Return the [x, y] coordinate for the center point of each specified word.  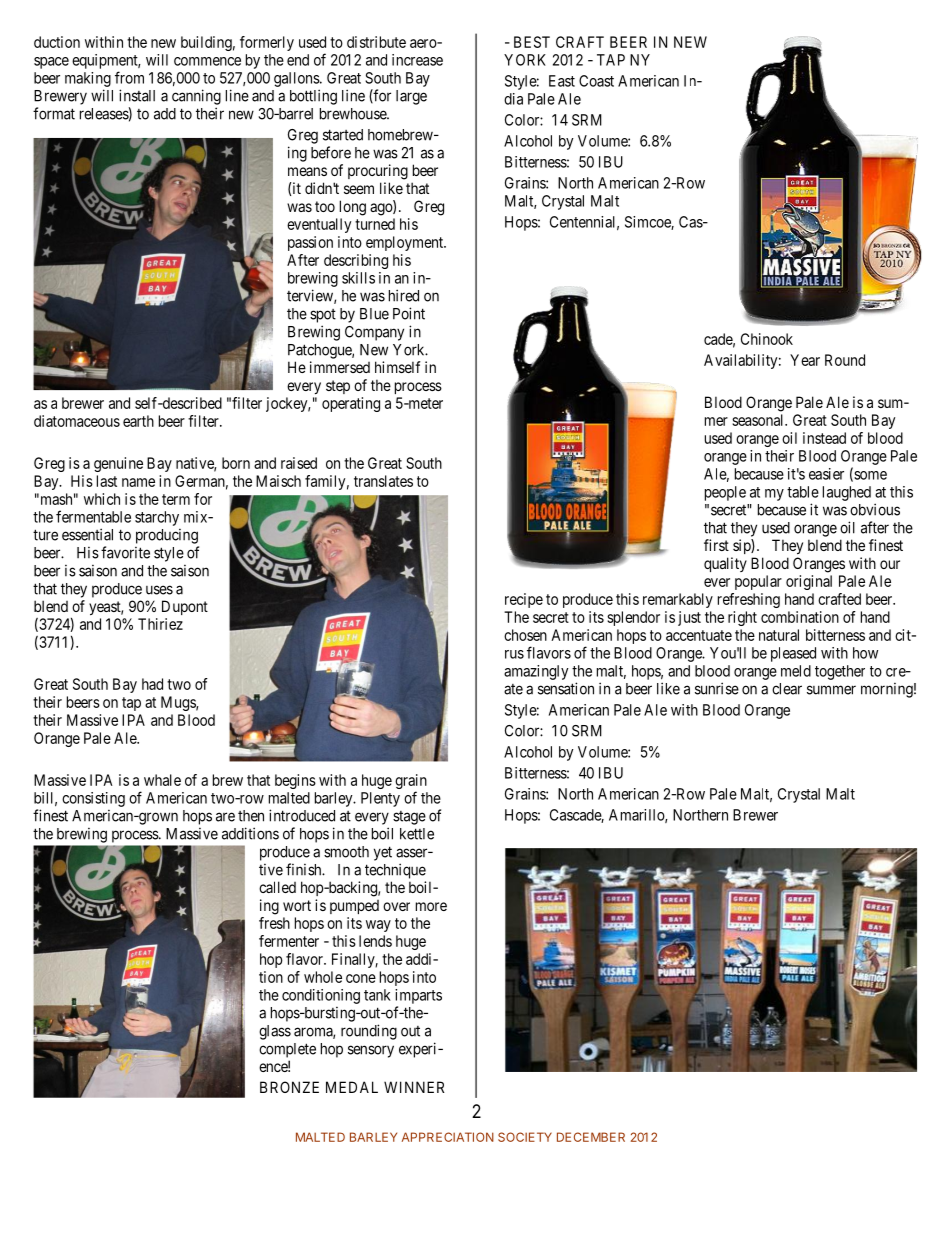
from [129, 77]
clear [787, 689]
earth [138, 421]
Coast [596, 81]
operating [351, 404]
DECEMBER [591, 1137]
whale [162, 780]
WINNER [414, 1087]
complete [287, 1050]
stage [409, 818]
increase [417, 60]
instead [824, 438]
